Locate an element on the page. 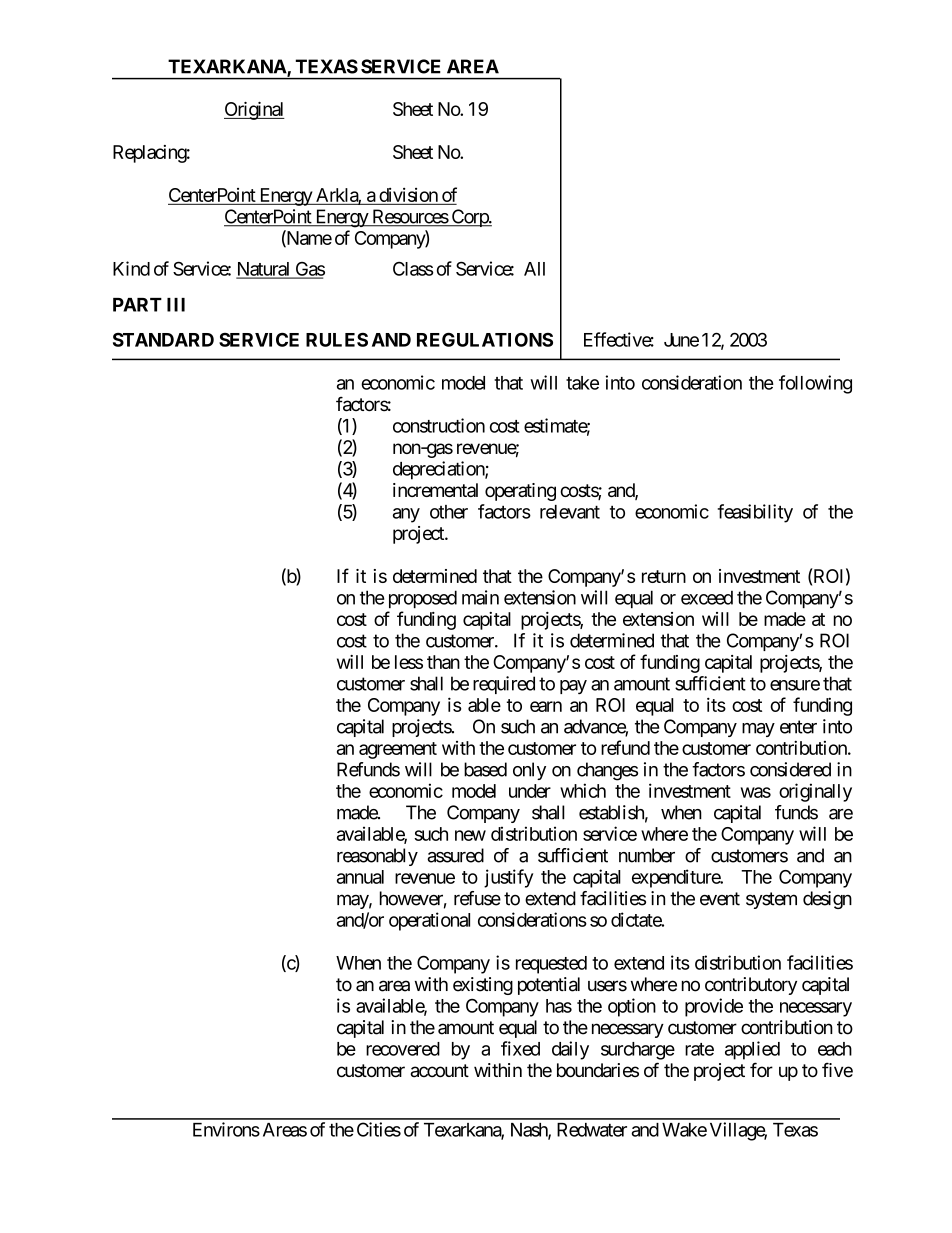 This document has height=1233, width=952. based is located at coordinates (485, 769).
